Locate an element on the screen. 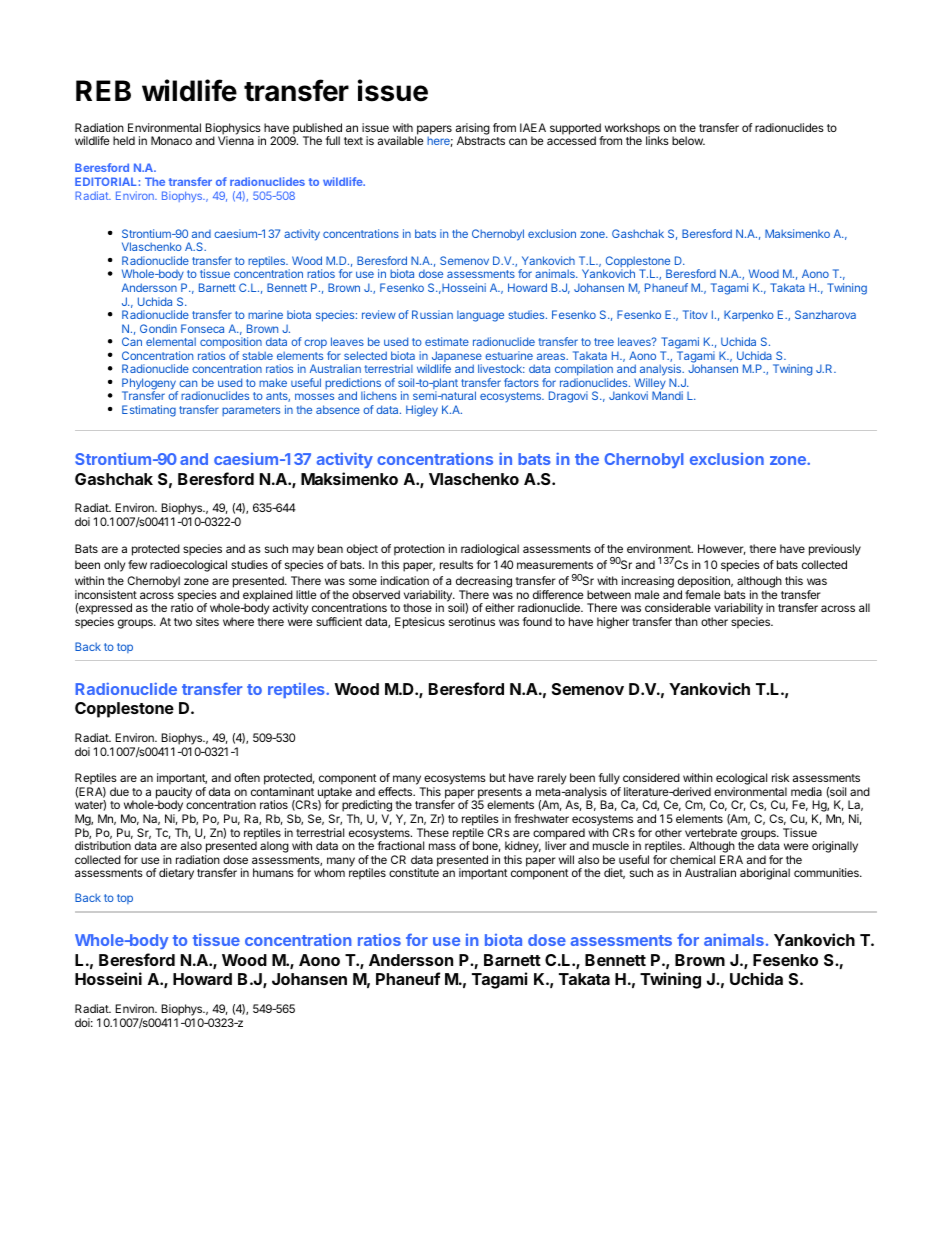 Image resolution: width=952 pixels, height=1233 pixels. Monaco is located at coordinates (171, 140).
